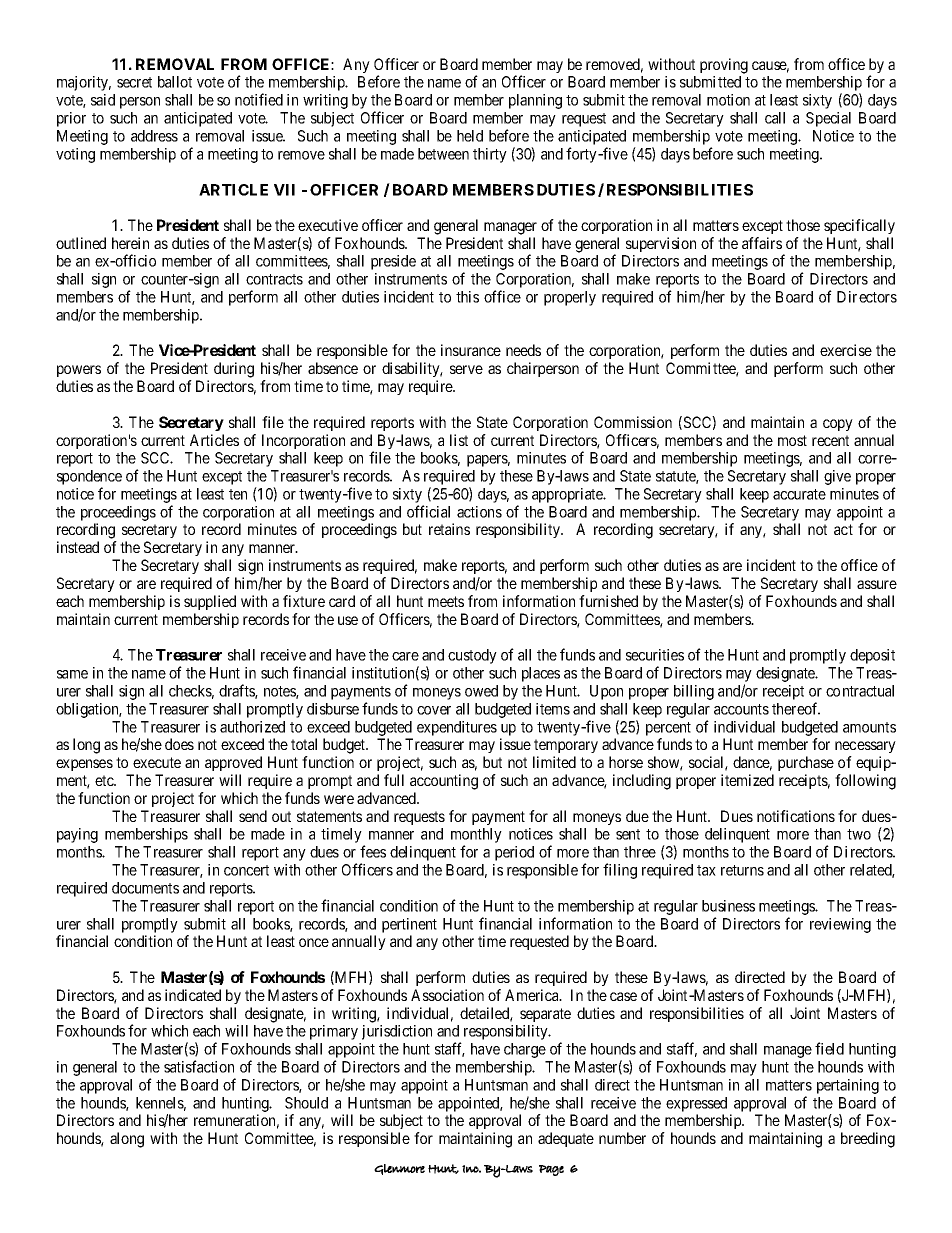 The image size is (952, 1233). What do you see at coordinates (446, 601) in the image?
I see `meets` at bounding box center [446, 601].
